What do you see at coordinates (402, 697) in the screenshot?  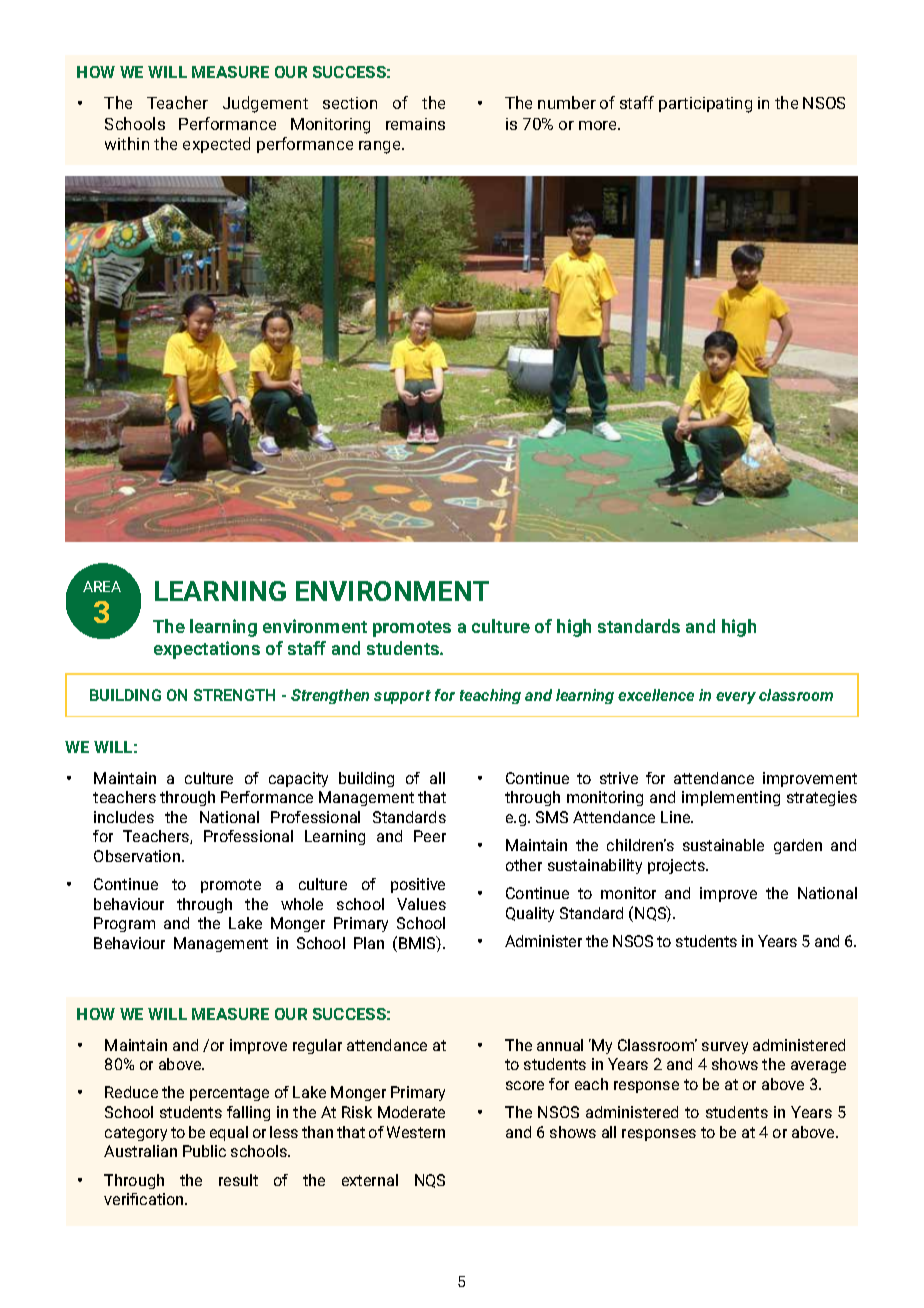 I see `support` at bounding box center [402, 697].
